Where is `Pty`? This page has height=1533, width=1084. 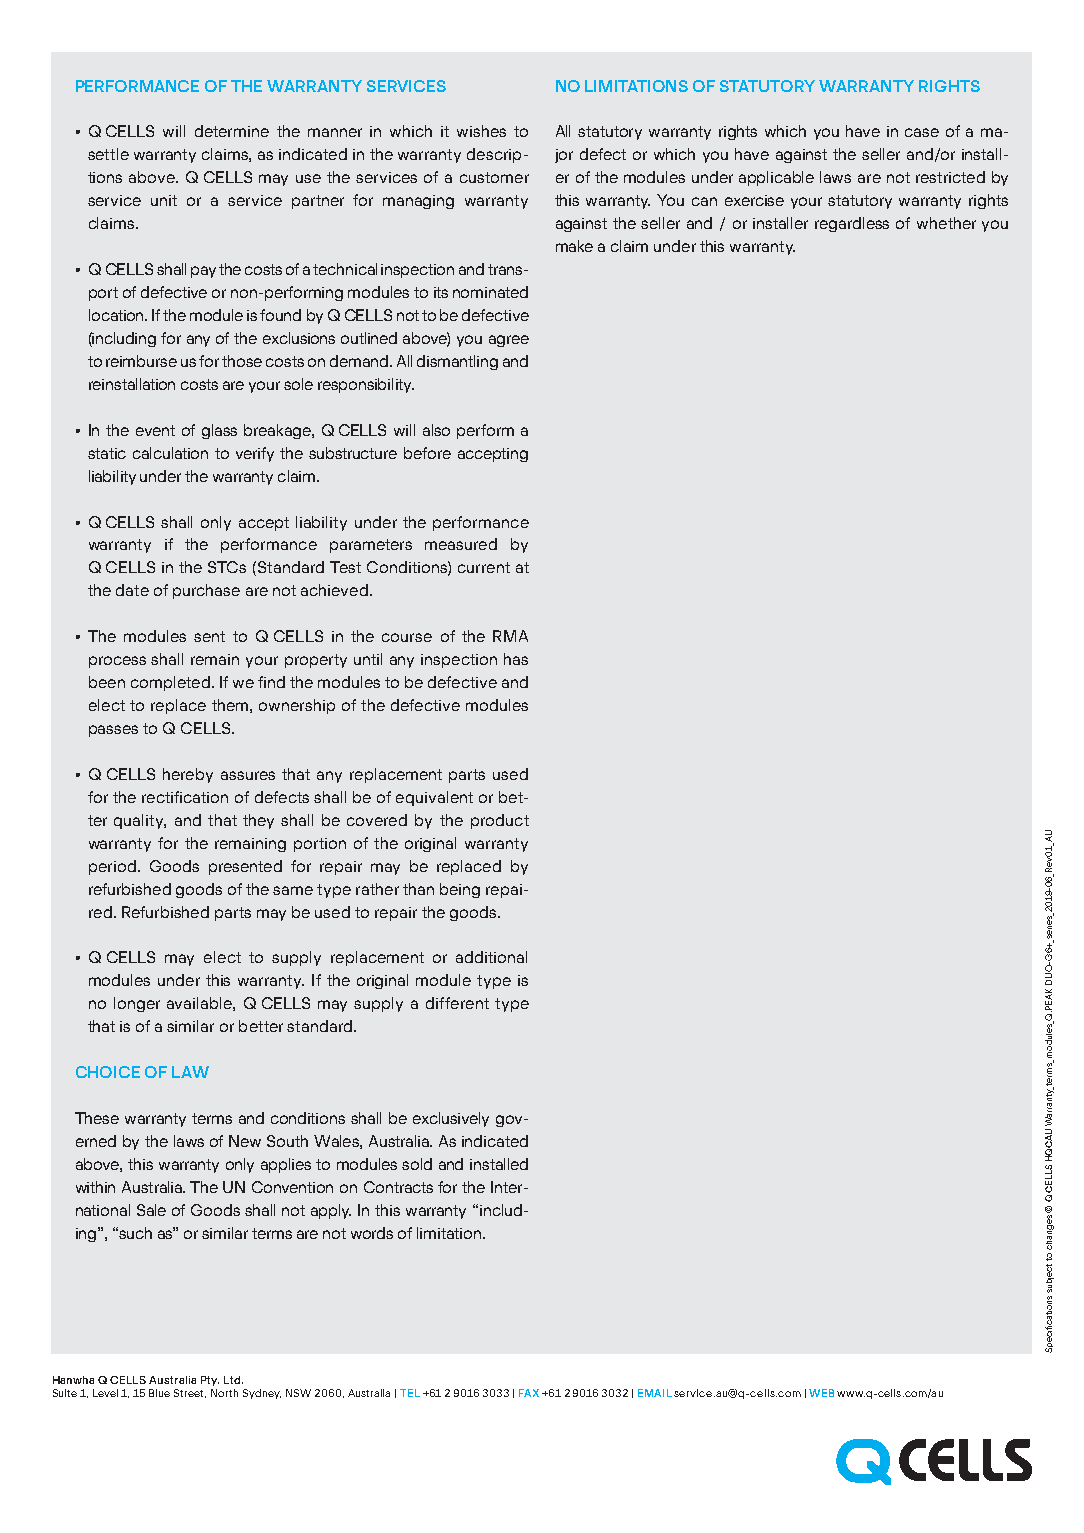 Pty is located at coordinates (210, 1381).
